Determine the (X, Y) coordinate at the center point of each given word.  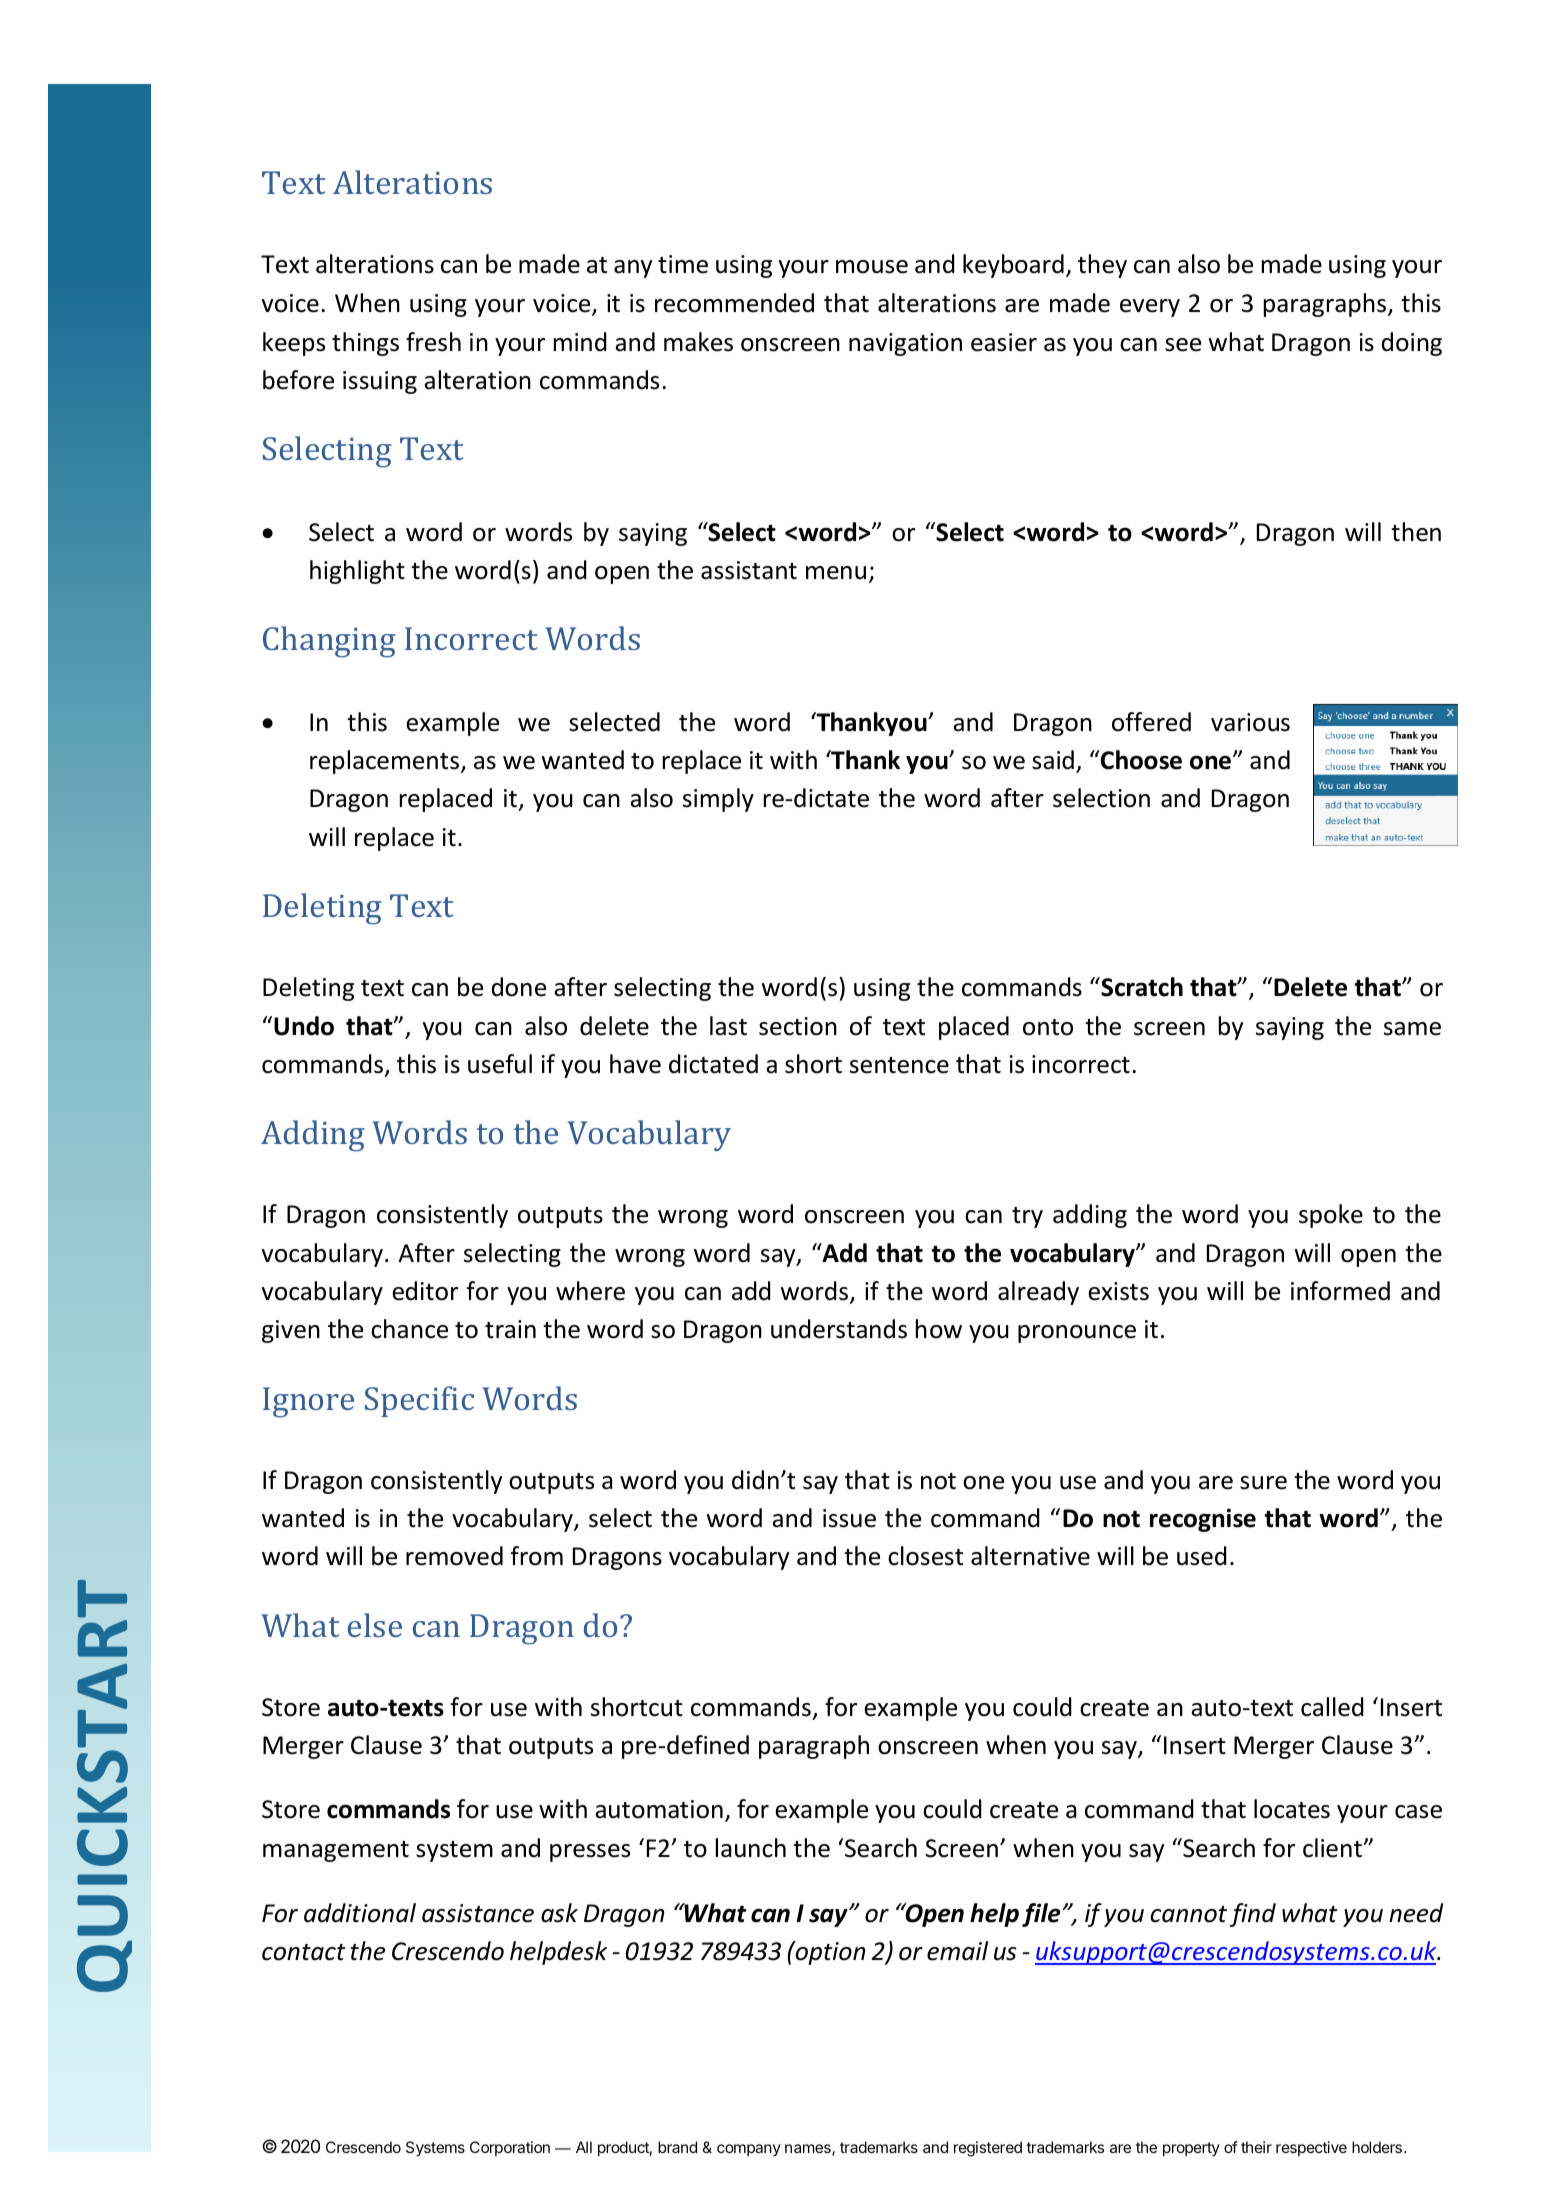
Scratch (1141, 987)
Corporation (510, 2148)
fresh (433, 342)
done (519, 987)
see (1183, 345)
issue (849, 1518)
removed (454, 1556)
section (798, 1026)
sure (1263, 1483)
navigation (905, 344)
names (809, 2150)
